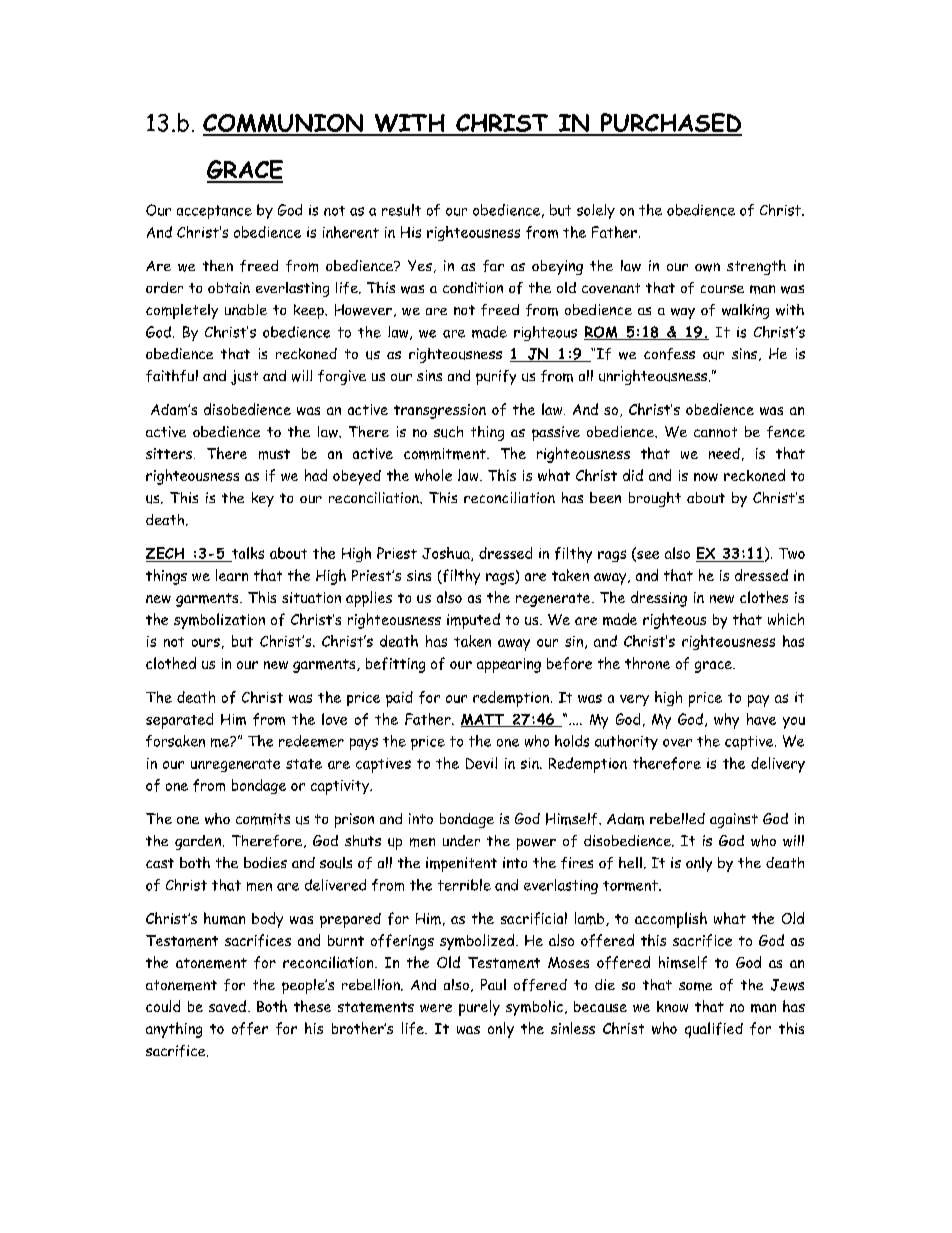 The width and height of the page is (952, 1233). Describe the element at coordinates (479, 1008) in the page. I see `purely` at that location.
